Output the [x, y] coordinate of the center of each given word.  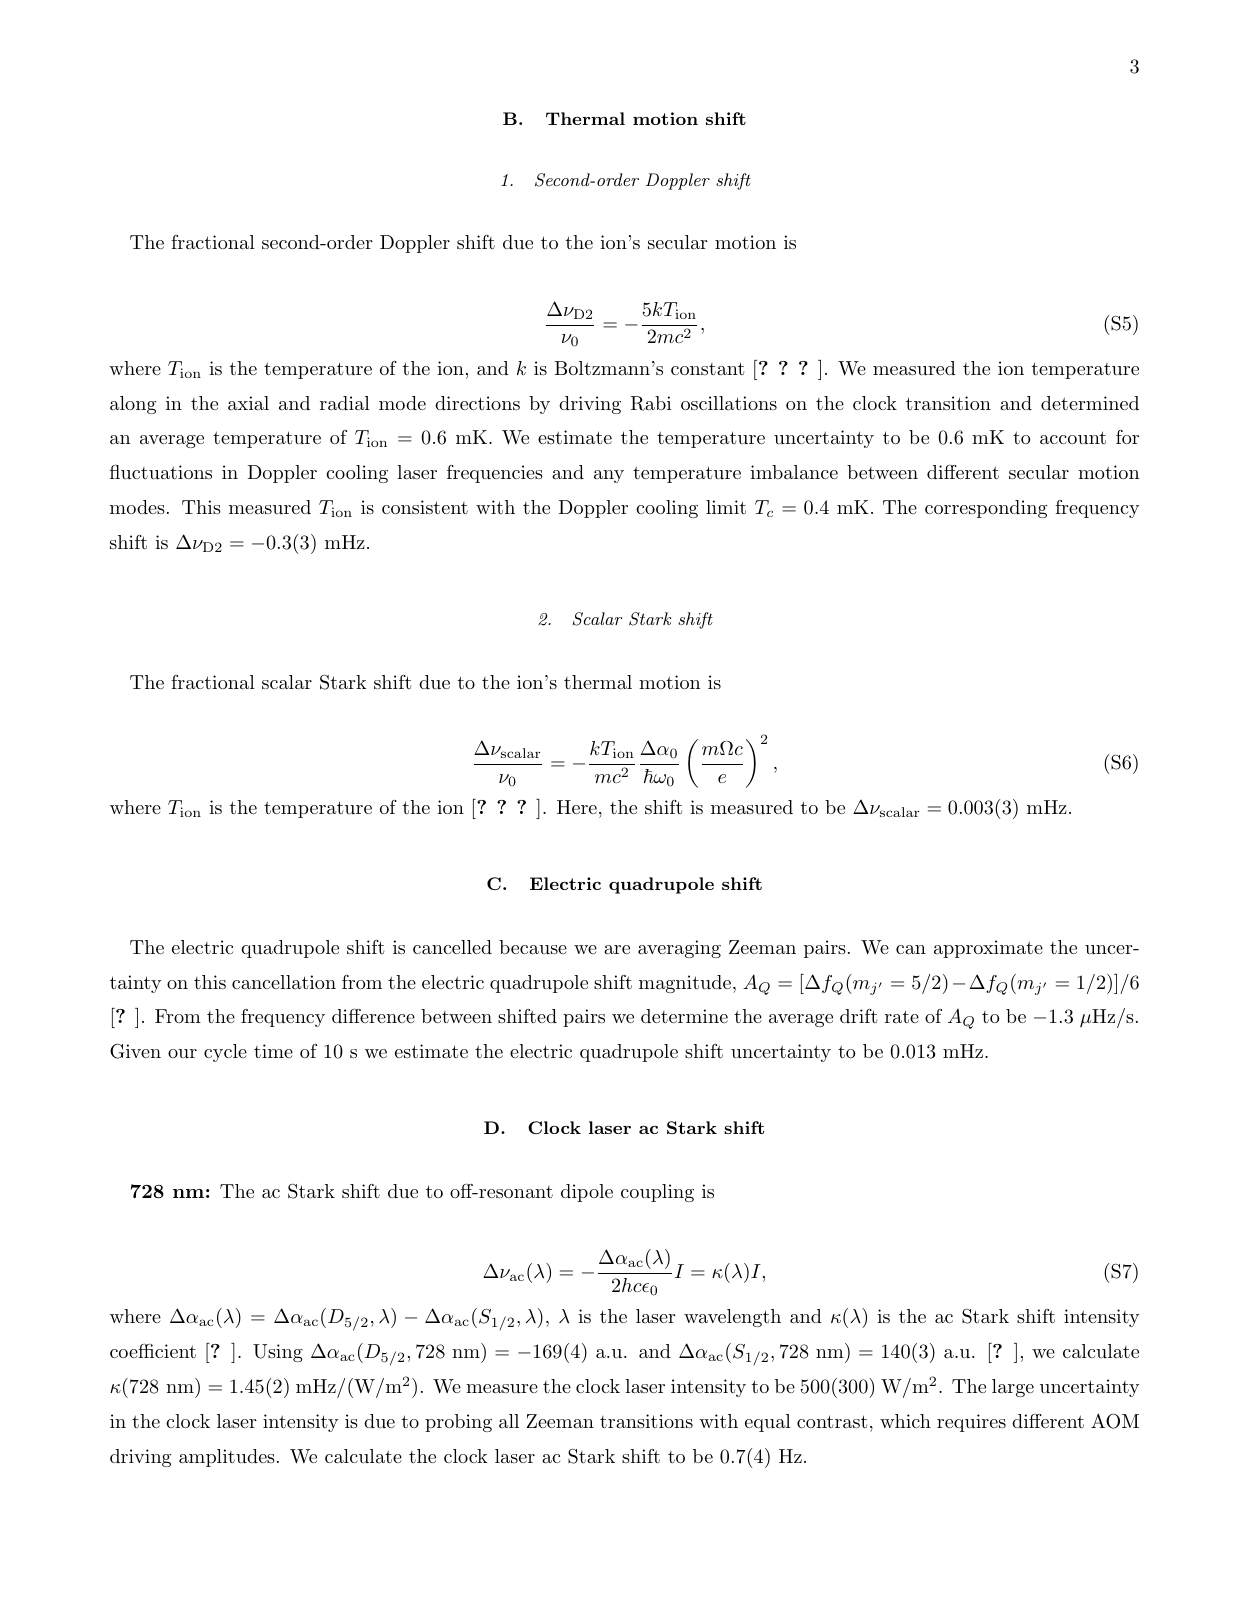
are [617, 949]
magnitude [685, 984]
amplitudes [227, 1458]
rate [902, 1016]
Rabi [651, 403]
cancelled [452, 947]
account [1073, 437]
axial [248, 403]
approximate [988, 949]
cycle [225, 1053]
